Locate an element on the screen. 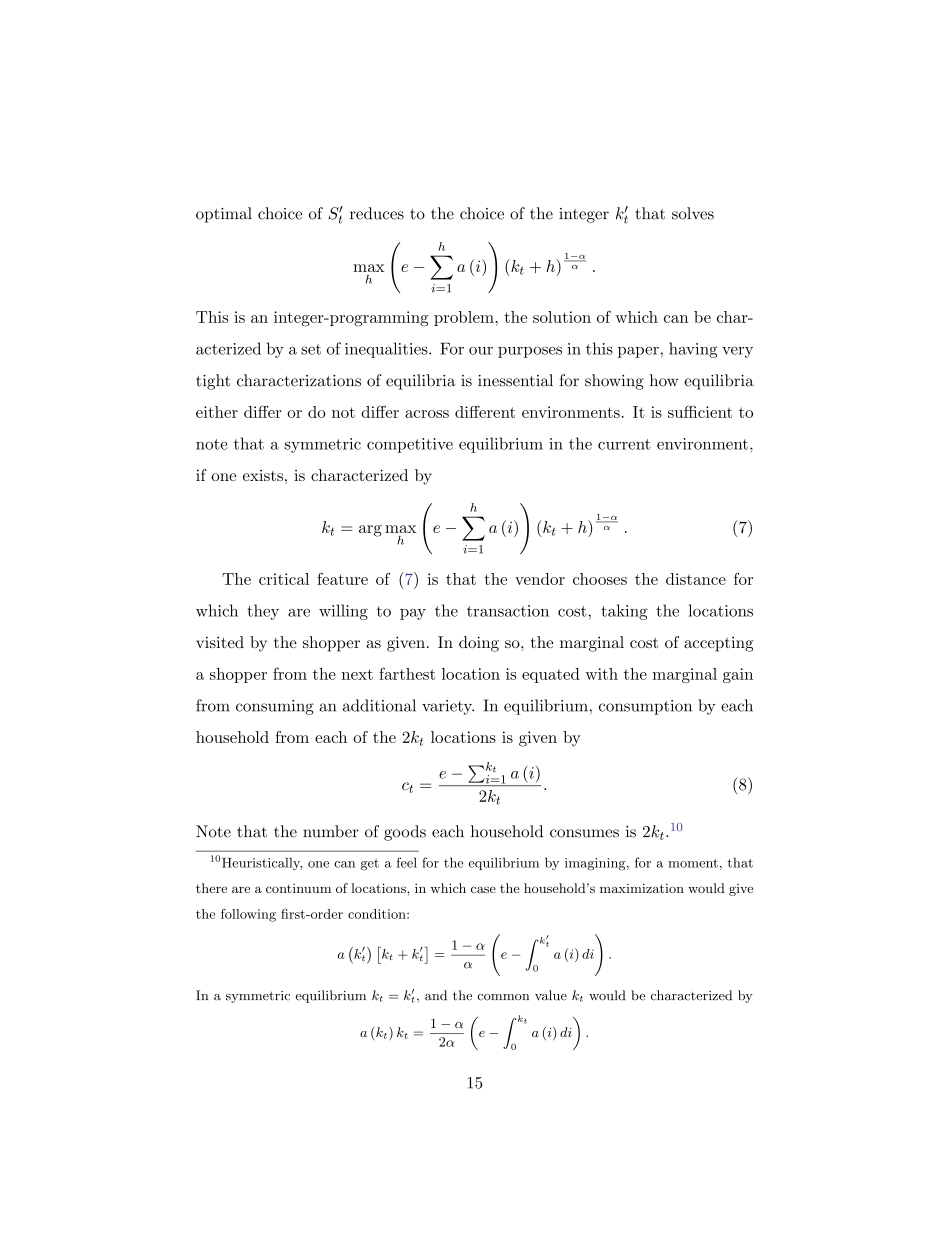 The width and height of the screenshot is (952, 1233). variety is located at coordinates (448, 707).
